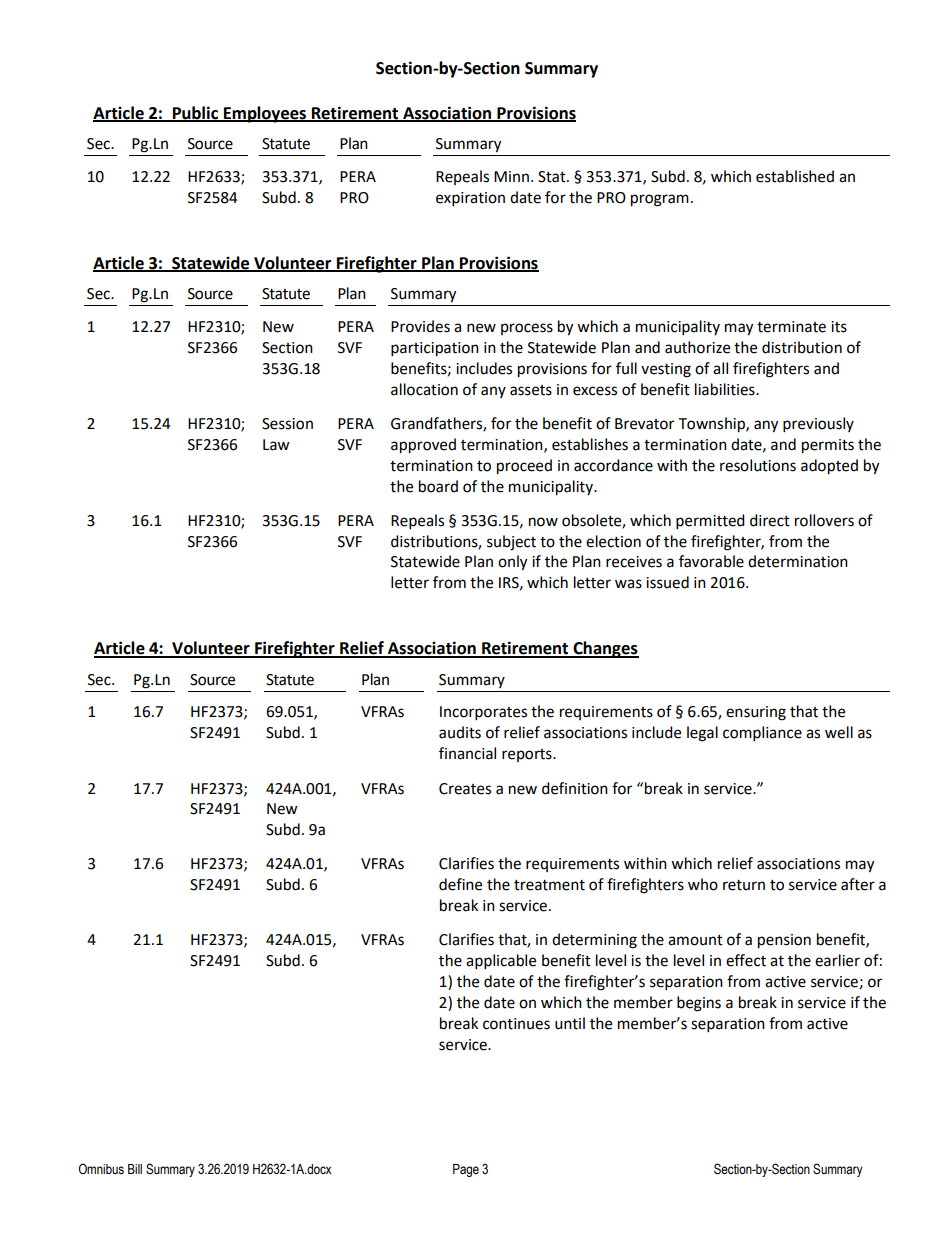  I want to click on ensuring, so click(756, 713).
